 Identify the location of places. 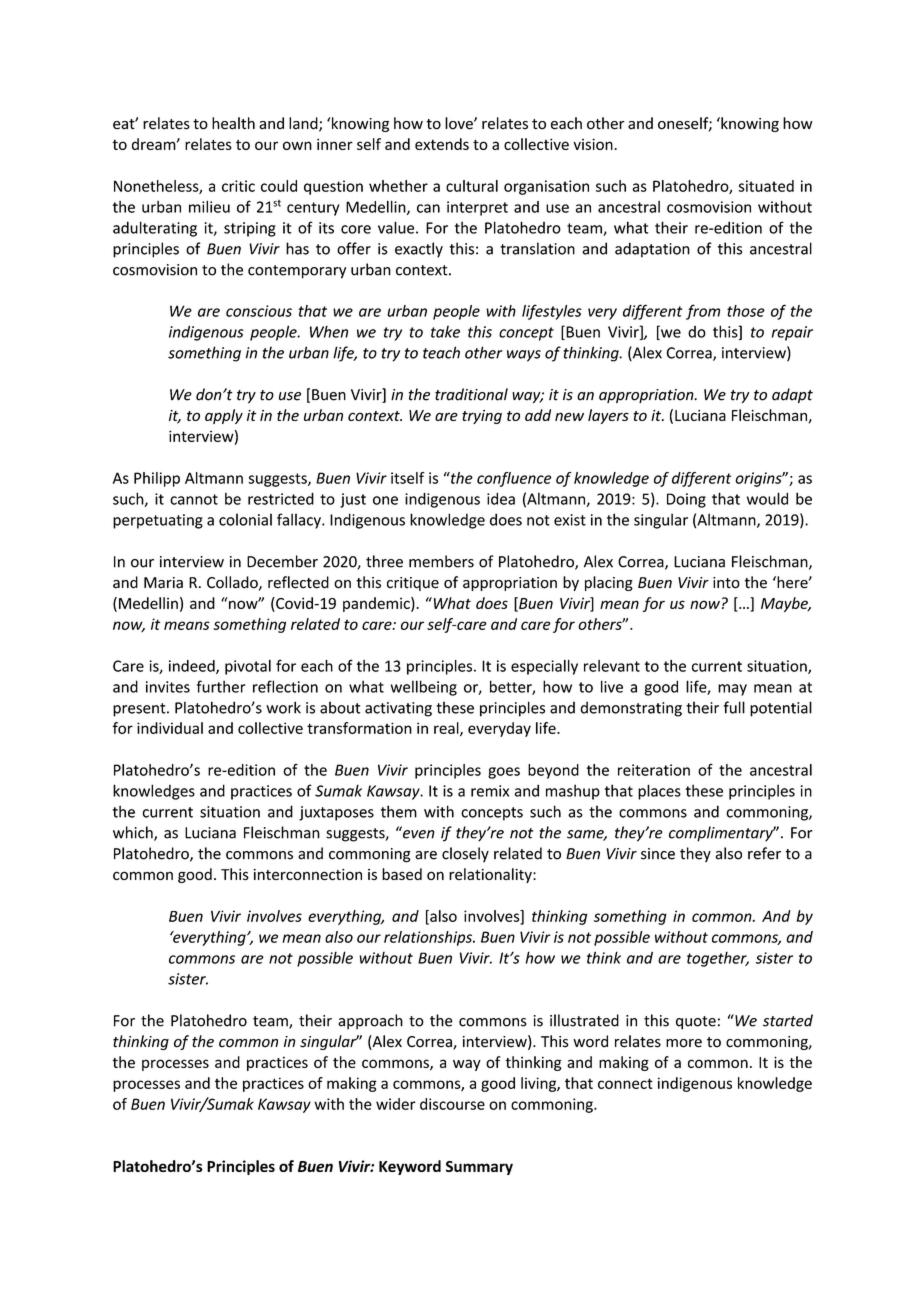
(659, 792).
